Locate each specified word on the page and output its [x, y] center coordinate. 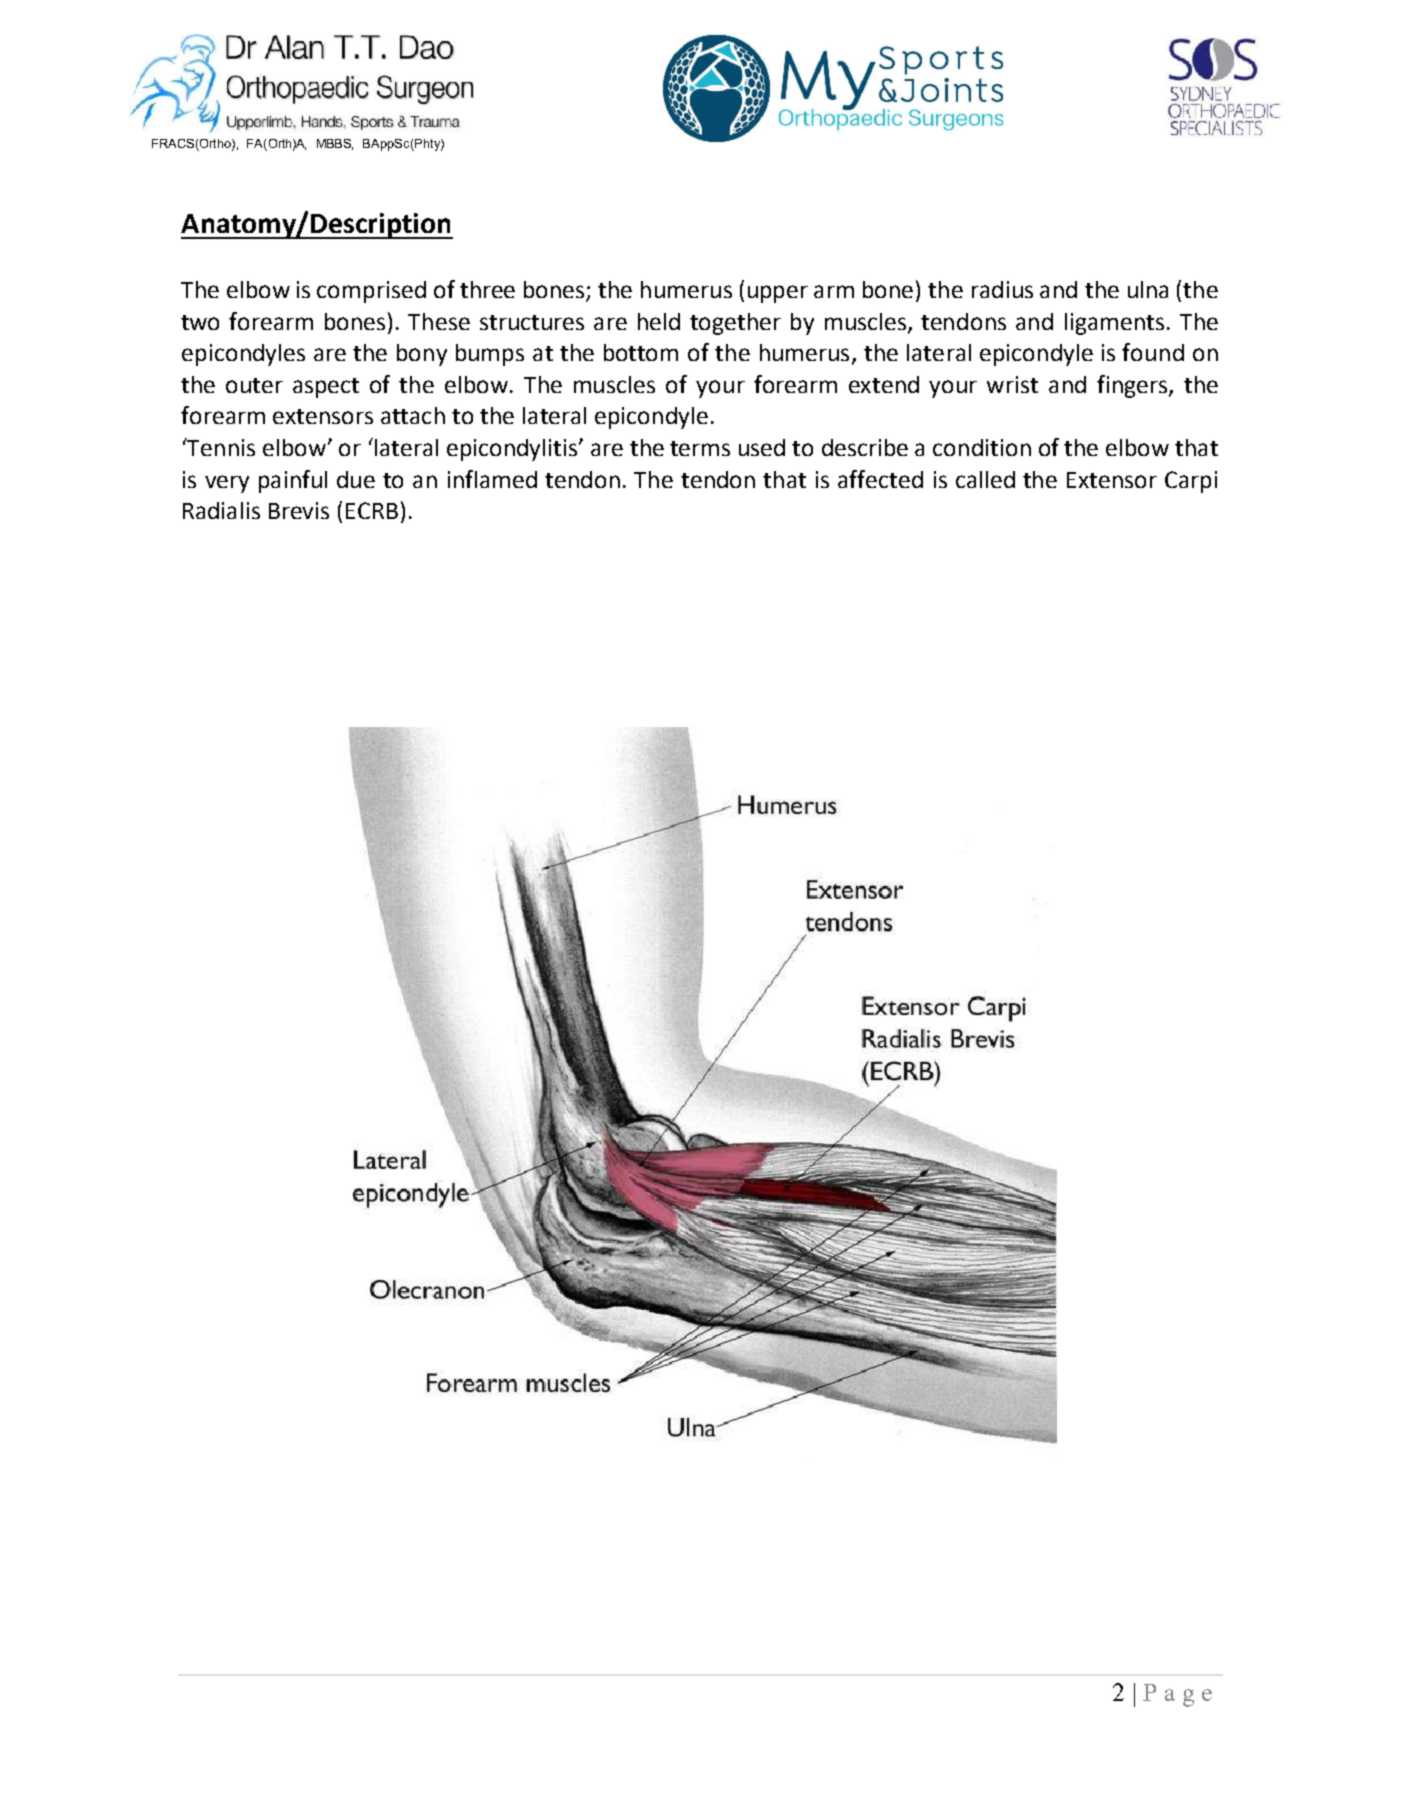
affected [880, 479]
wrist [1012, 384]
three [487, 289]
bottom [641, 352]
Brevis [299, 510]
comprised [371, 292]
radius [1002, 289]
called [985, 479]
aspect [326, 388]
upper [778, 294]
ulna [1148, 289]
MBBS [335, 144]
